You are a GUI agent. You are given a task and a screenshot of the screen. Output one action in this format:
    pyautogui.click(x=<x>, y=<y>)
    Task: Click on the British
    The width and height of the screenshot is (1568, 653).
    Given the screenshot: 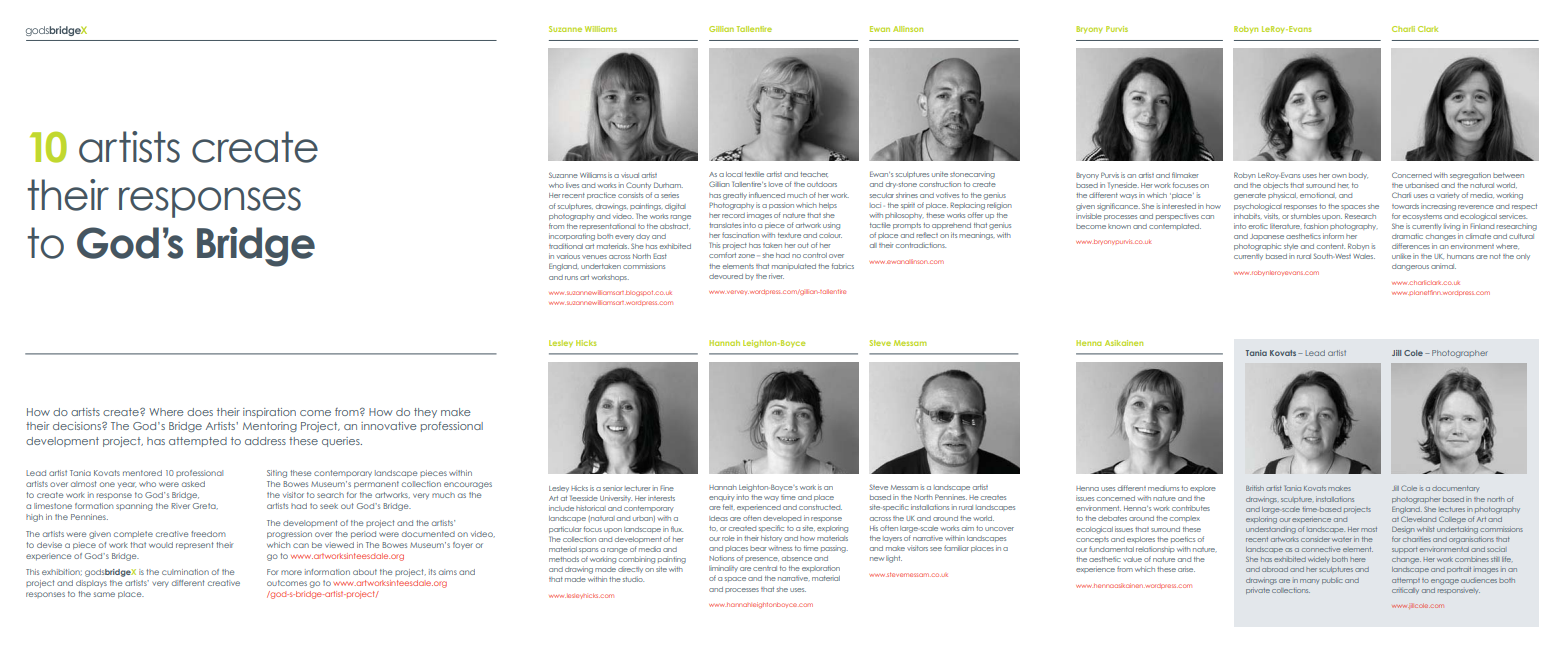 What is the action you would take?
    pyautogui.click(x=1255, y=488)
